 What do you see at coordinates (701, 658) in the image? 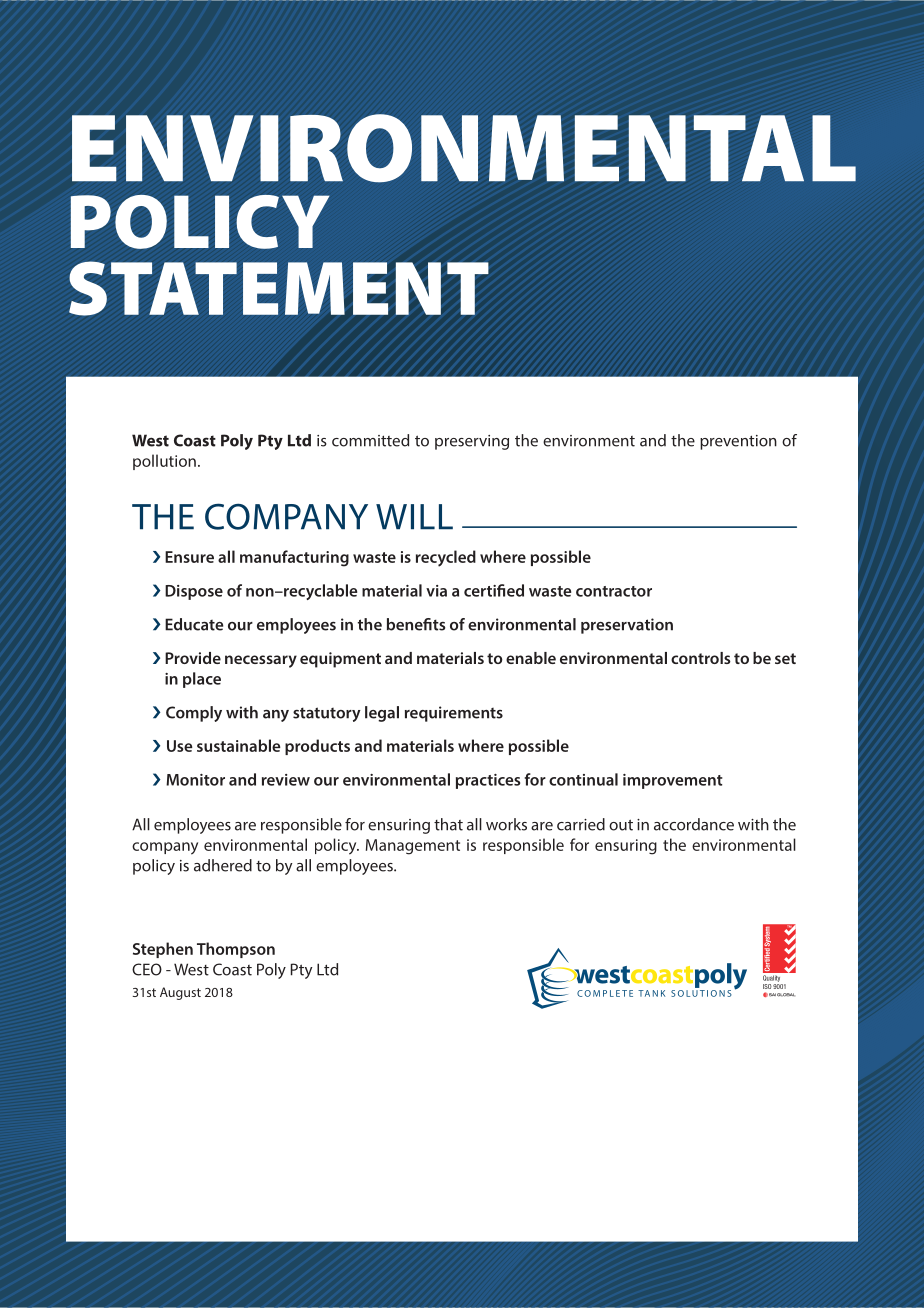
I see `controls` at bounding box center [701, 658].
